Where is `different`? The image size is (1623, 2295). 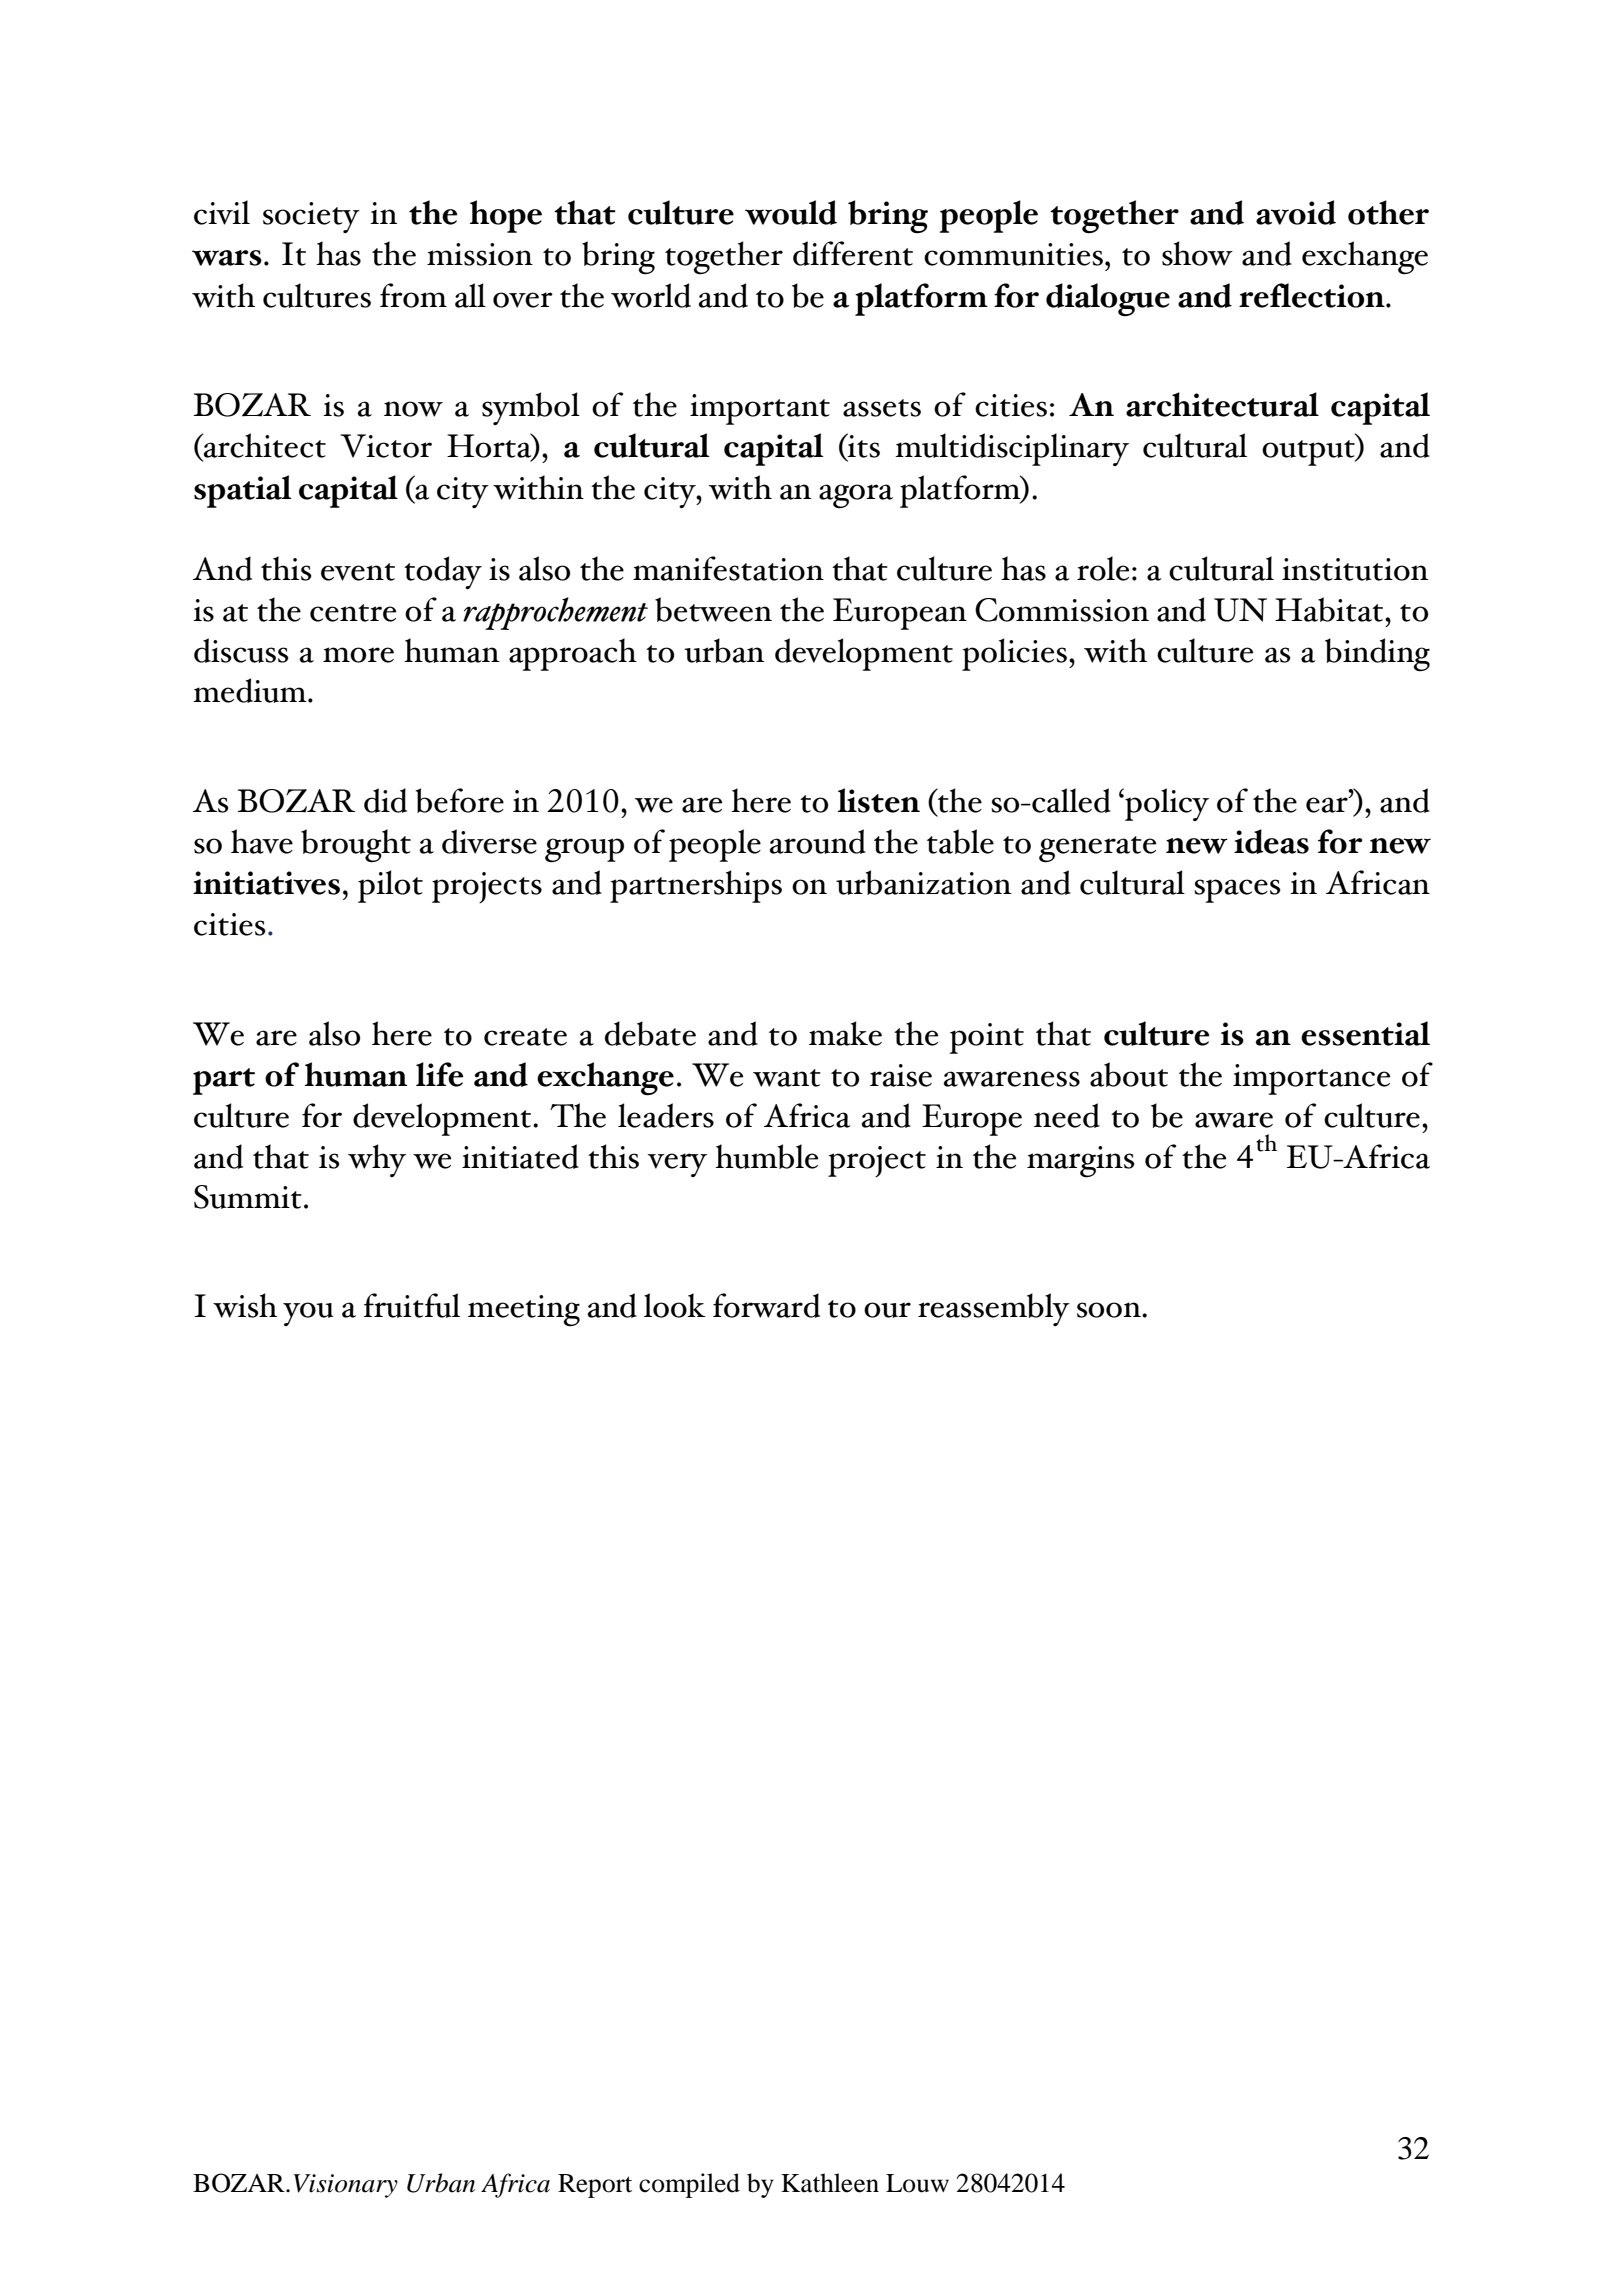
different is located at coordinates (853, 253).
